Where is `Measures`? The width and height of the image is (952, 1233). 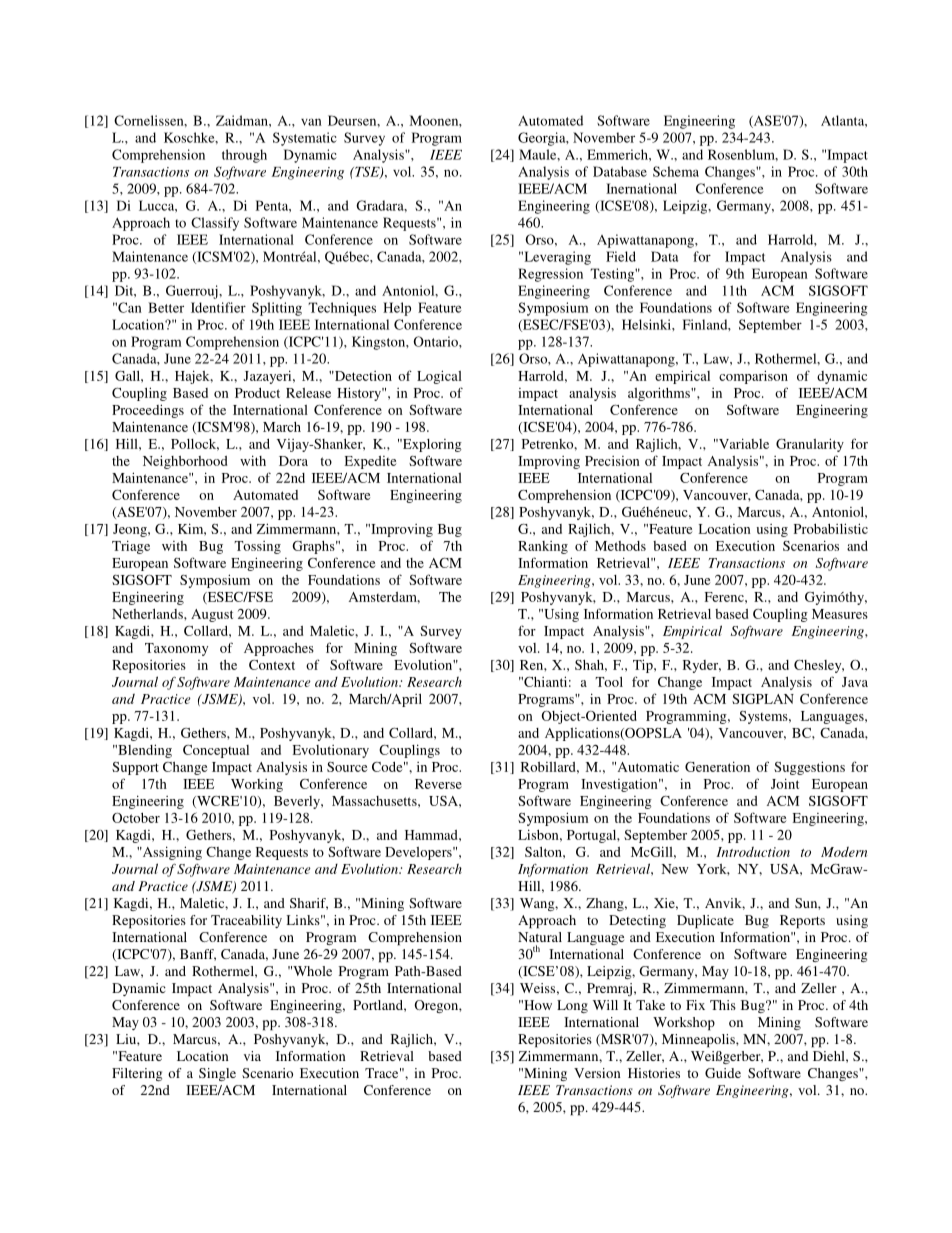
Measures is located at coordinates (840, 614).
